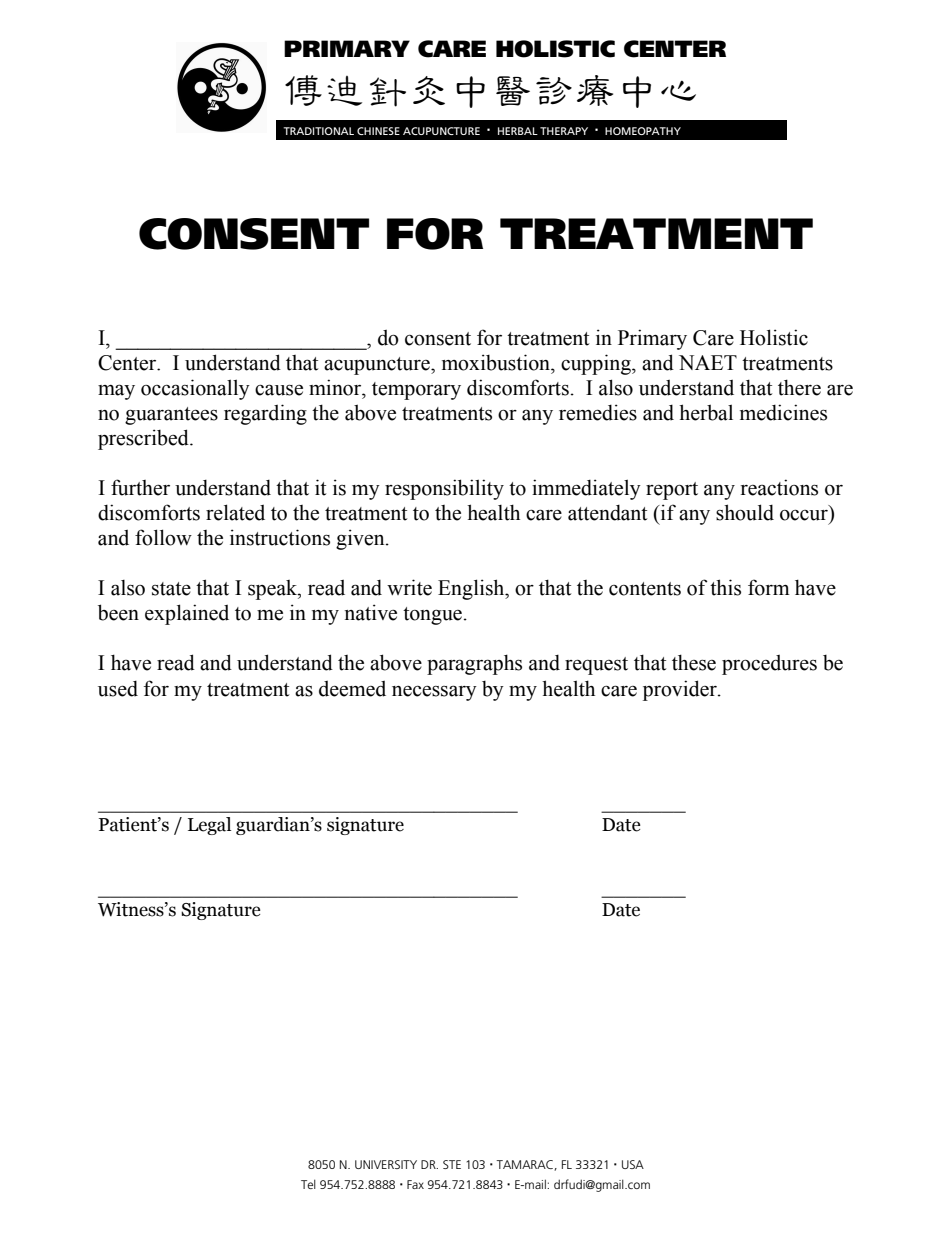 This screenshot has width=952, height=1233. What do you see at coordinates (444, 489) in the screenshot?
I see `responsibility` at bounding box center [444, 489].
